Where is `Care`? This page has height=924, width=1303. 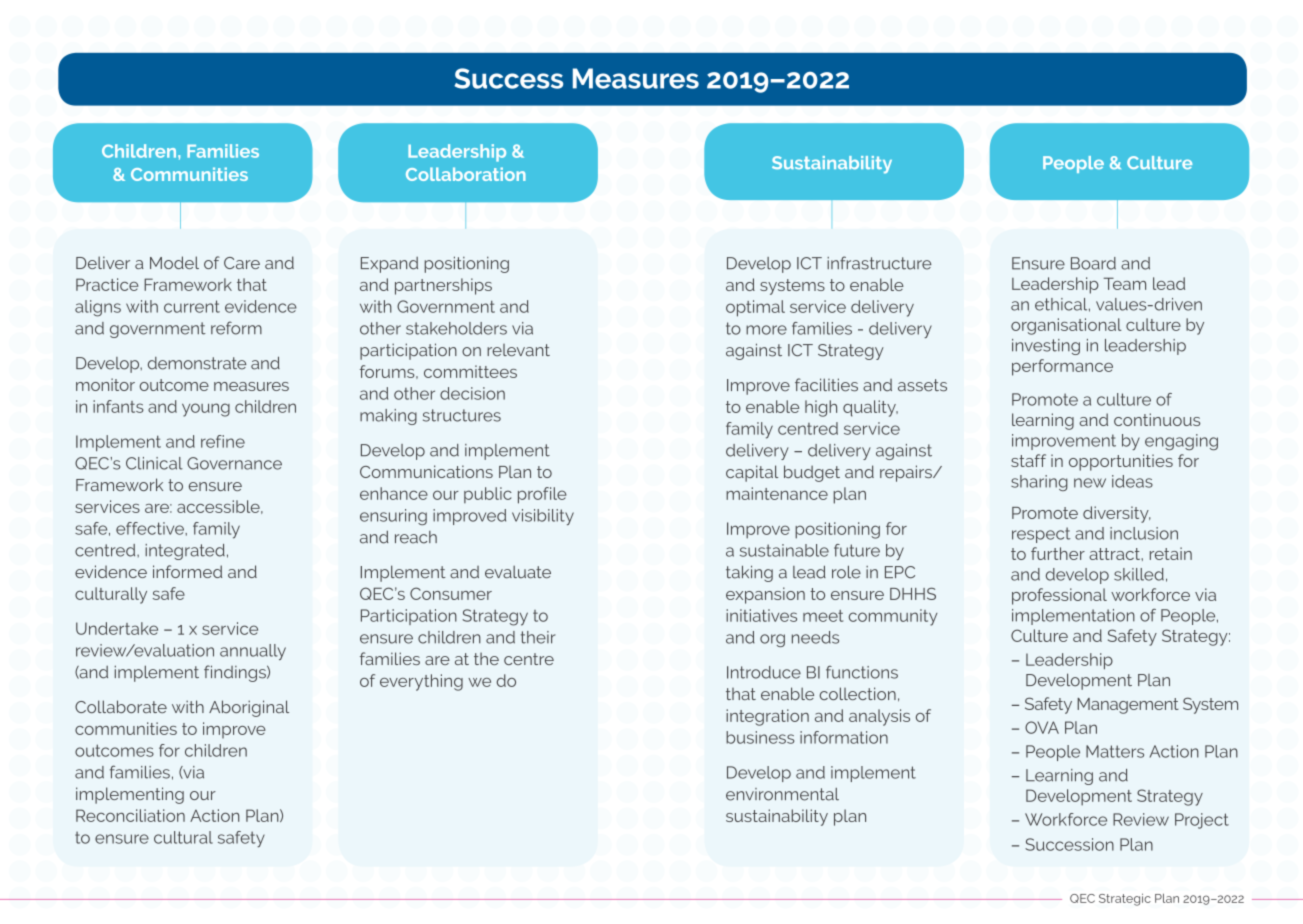
Care is located at coordinates (242, 263).
